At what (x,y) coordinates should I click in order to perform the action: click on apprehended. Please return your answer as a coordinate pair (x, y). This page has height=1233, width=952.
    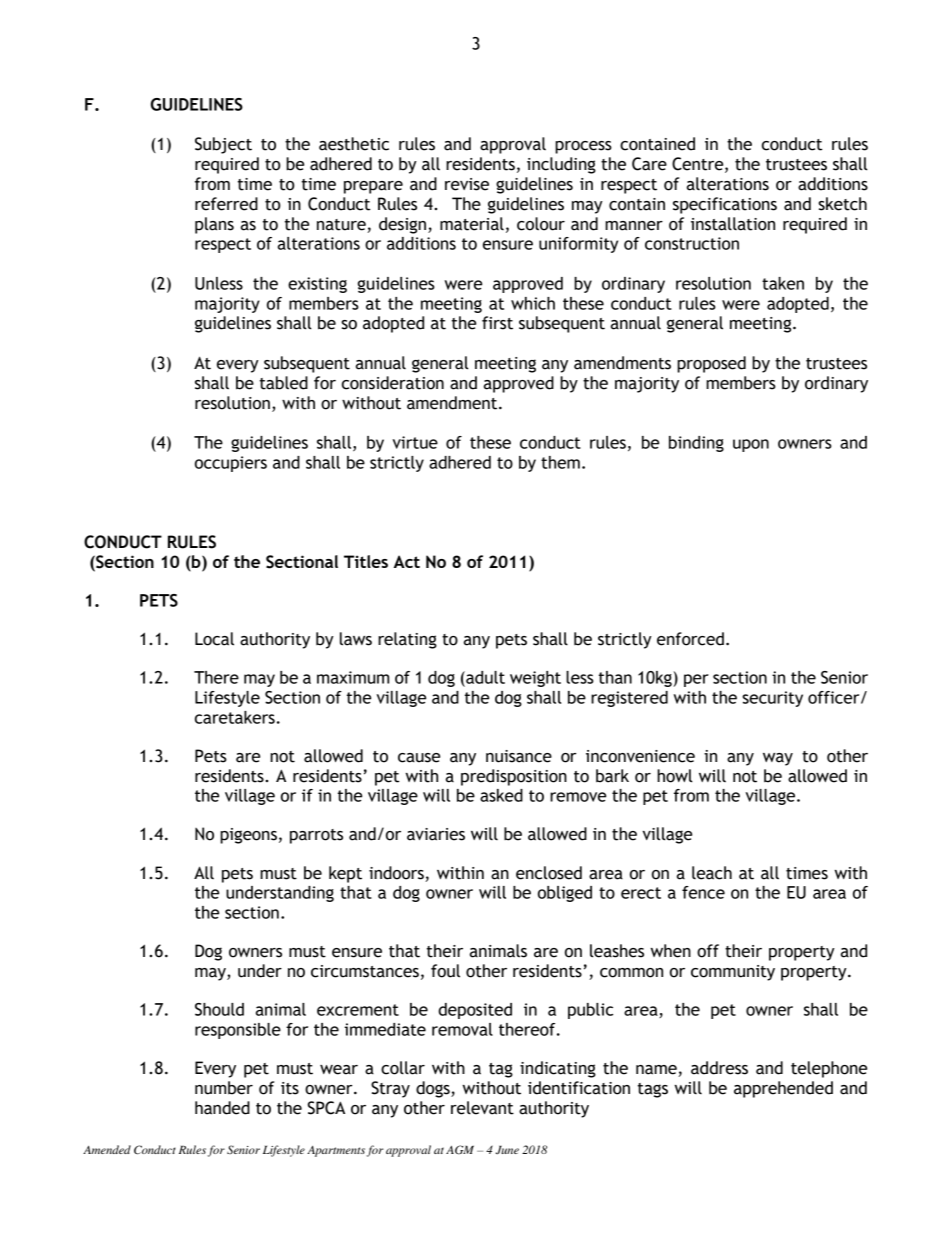
    Looking at the image, I should click on (783, 1089).
